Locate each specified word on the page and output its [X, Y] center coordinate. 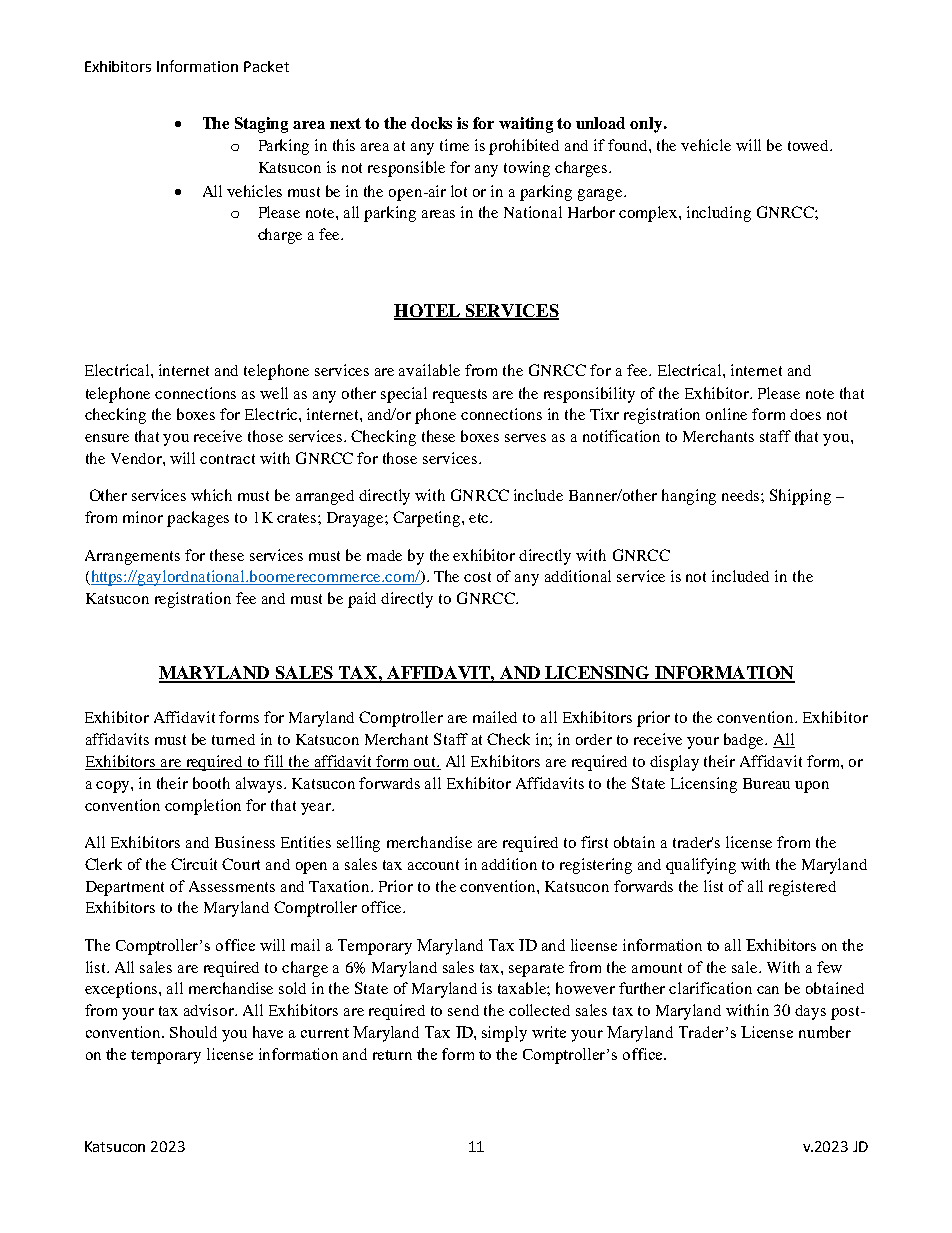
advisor [210, 1010]
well [274, 393]
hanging [689, 497]
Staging [261, 125]
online [726, 414]
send [463, 1010]
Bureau [766, 783]
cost [477, 577]
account [433, 865]
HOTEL [428, 311]
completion [203, 807]
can [768, 990]
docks [431, 123]
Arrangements [132, 557]
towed [810, 145]
